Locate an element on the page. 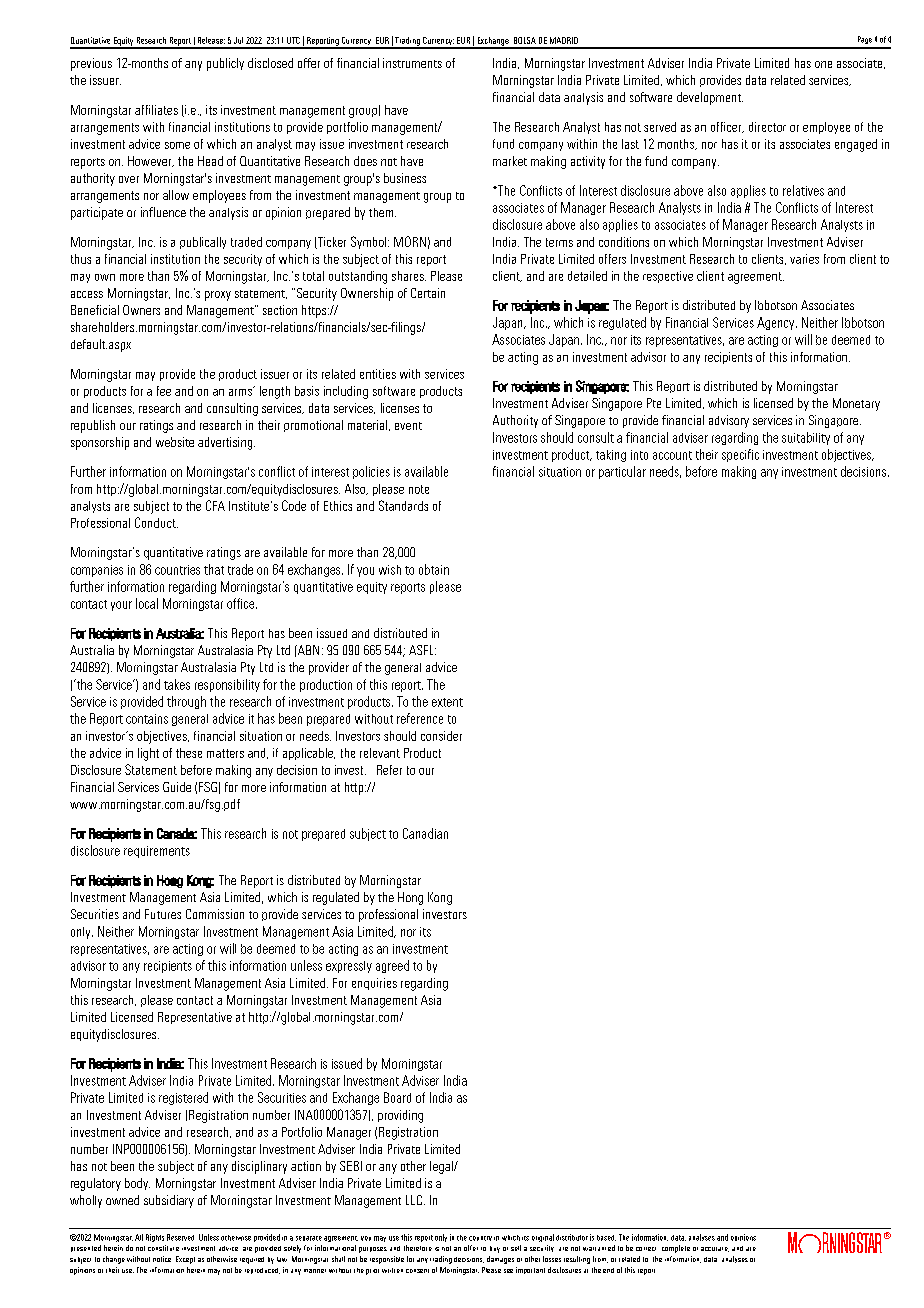 This document has height=1308, width=924. accurate is located at coordinates (715, 1249).
